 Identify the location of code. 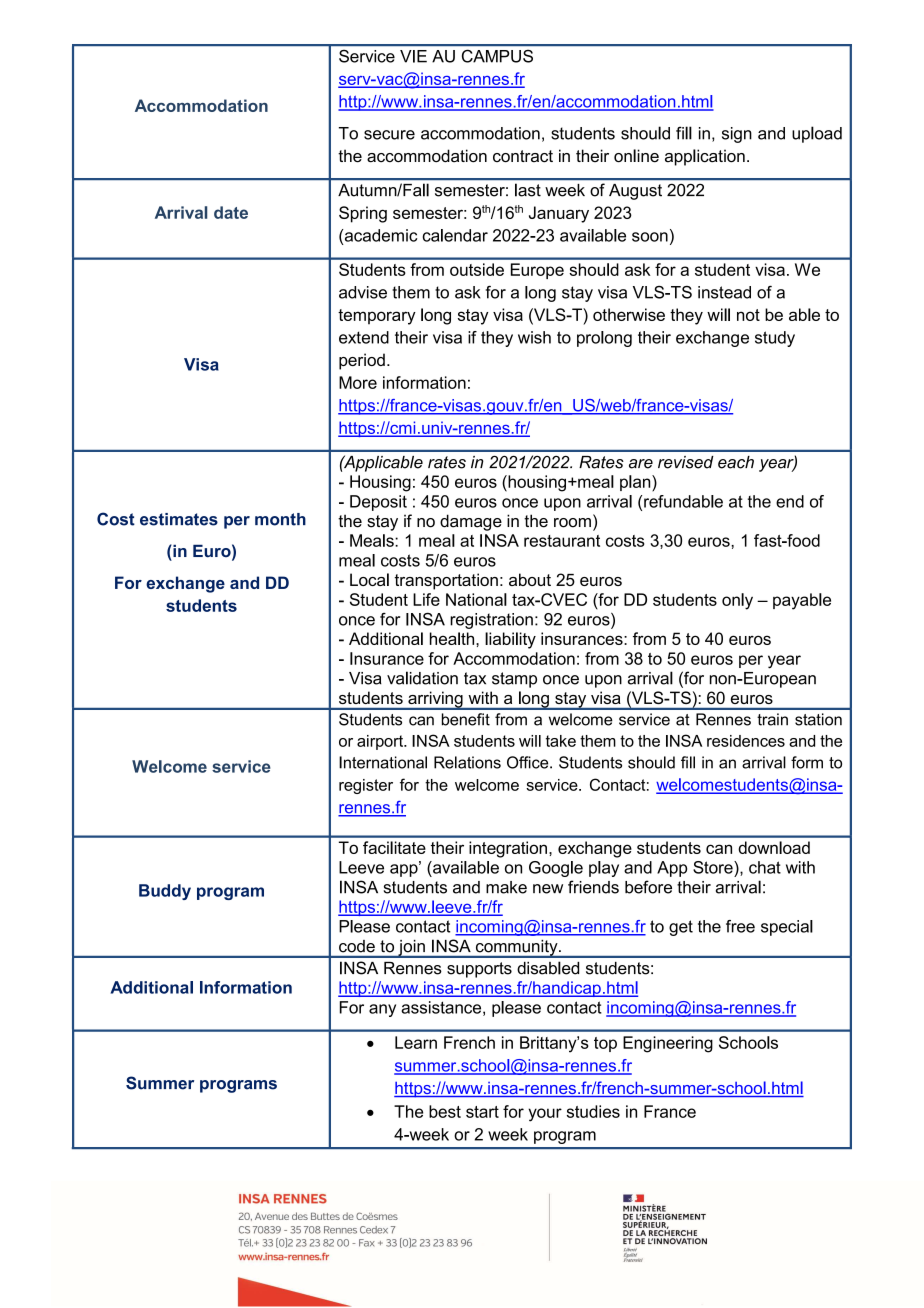
(357, 946).
